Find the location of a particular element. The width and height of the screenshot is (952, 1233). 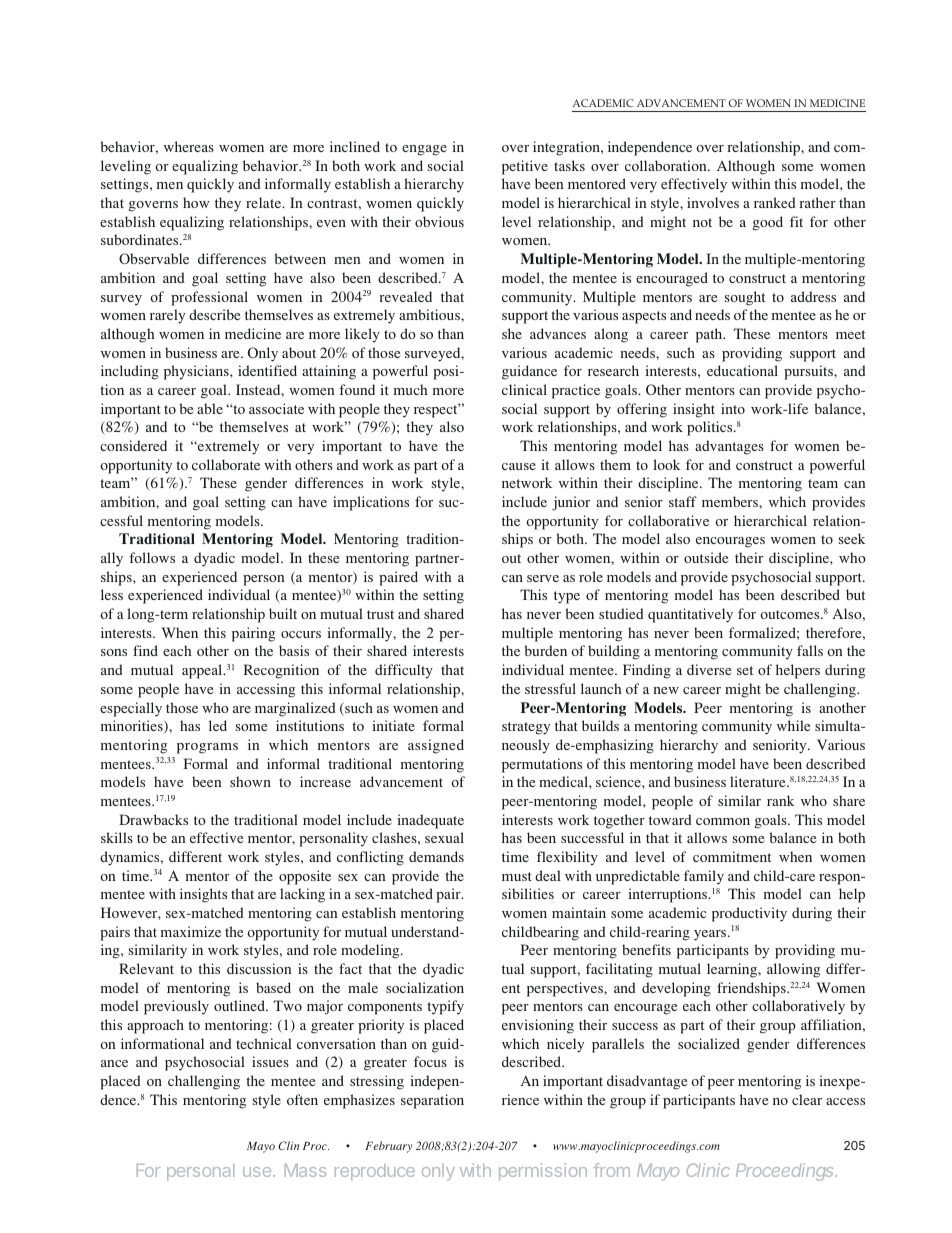

Mass is located at coordinates (305, 1170).
